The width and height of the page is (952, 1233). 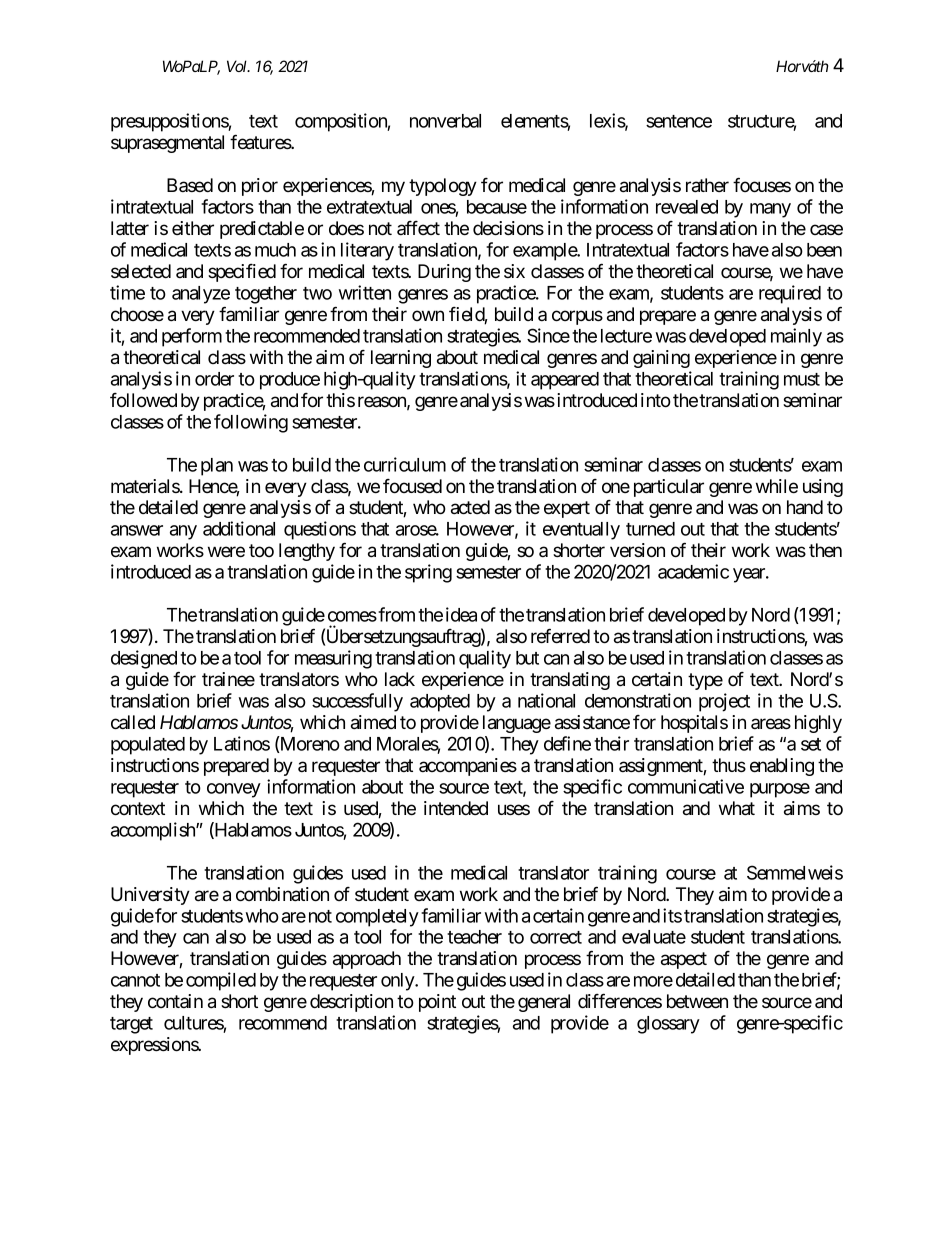 I want to click on Vol, so click(x=238, y=66).
